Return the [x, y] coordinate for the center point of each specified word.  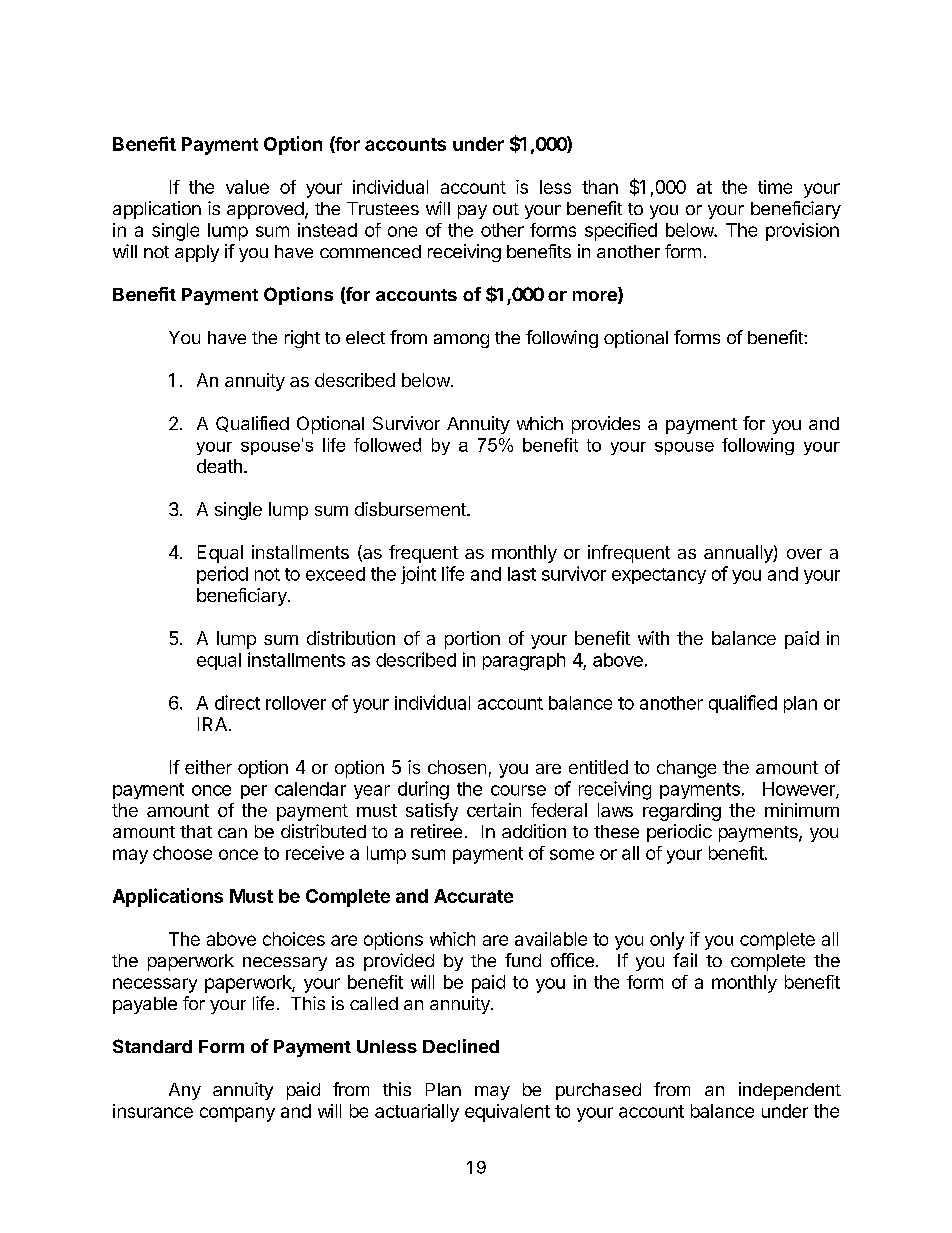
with [653, 638]
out [506, 209]
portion [472, 640]
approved [265, 210]
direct [237, 702]
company [237, 1114]
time [775, 187]
